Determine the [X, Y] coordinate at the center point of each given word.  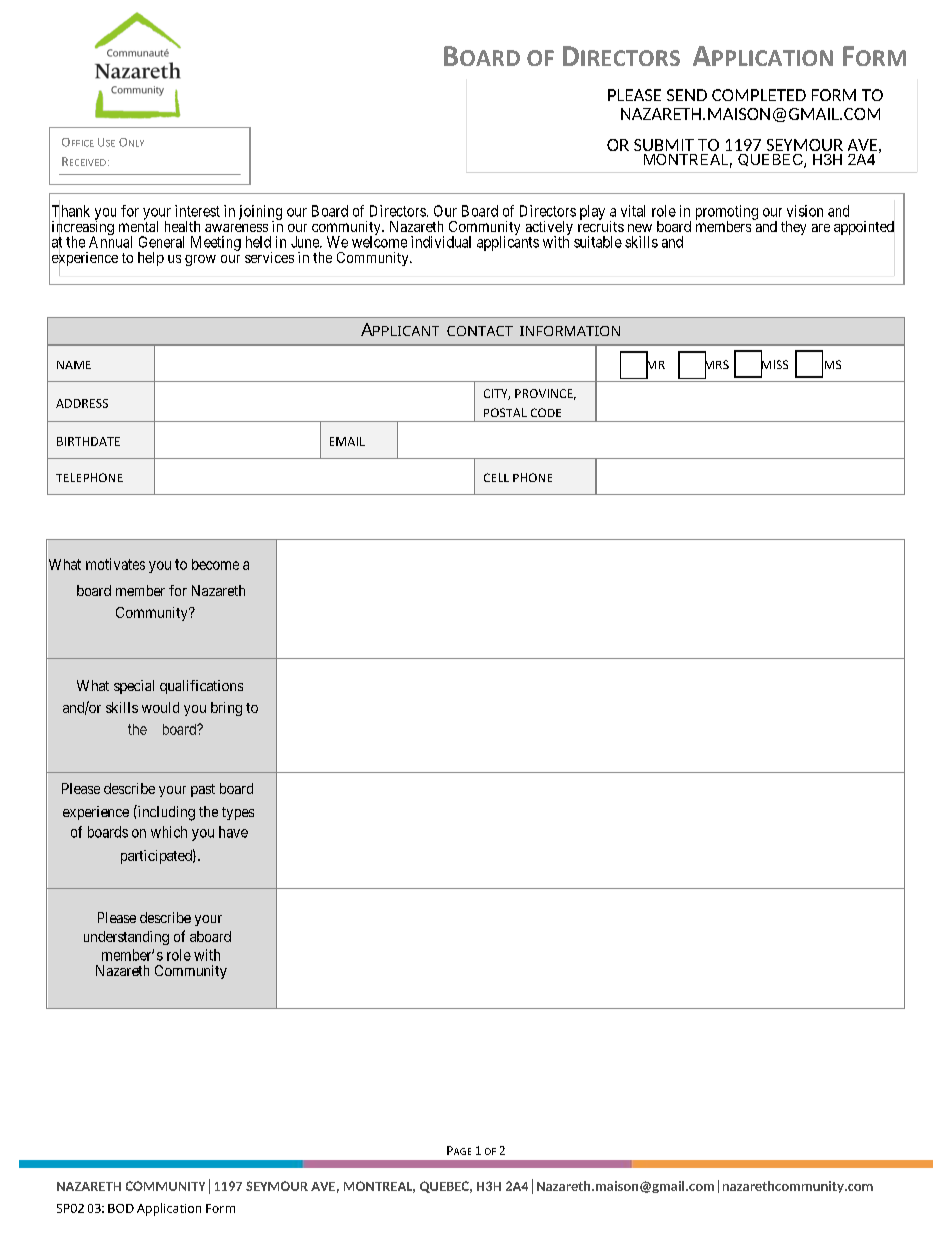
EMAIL [347, 441]
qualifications [201, 687]
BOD [121, 1208]
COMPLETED [759, 95]
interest [197, 211]
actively [549, 229]
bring [226, 709]
